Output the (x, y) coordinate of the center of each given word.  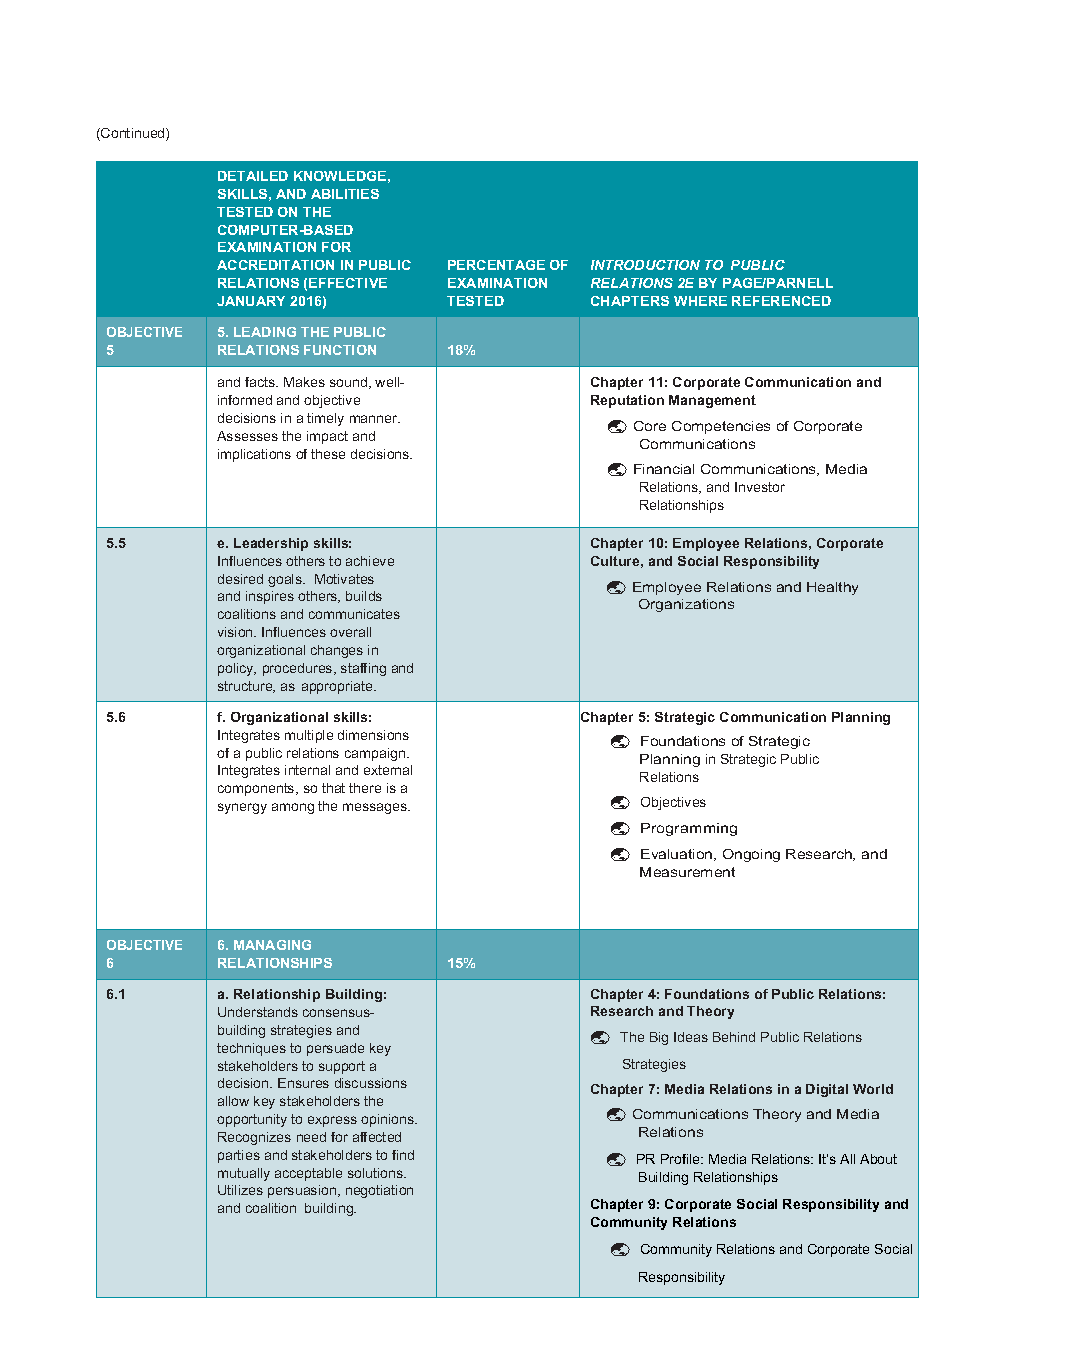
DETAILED (253, 176)
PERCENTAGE (496, 265)
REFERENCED (781, 301)
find (403, 1155)
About (878, 1159)
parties (239, 1156)
